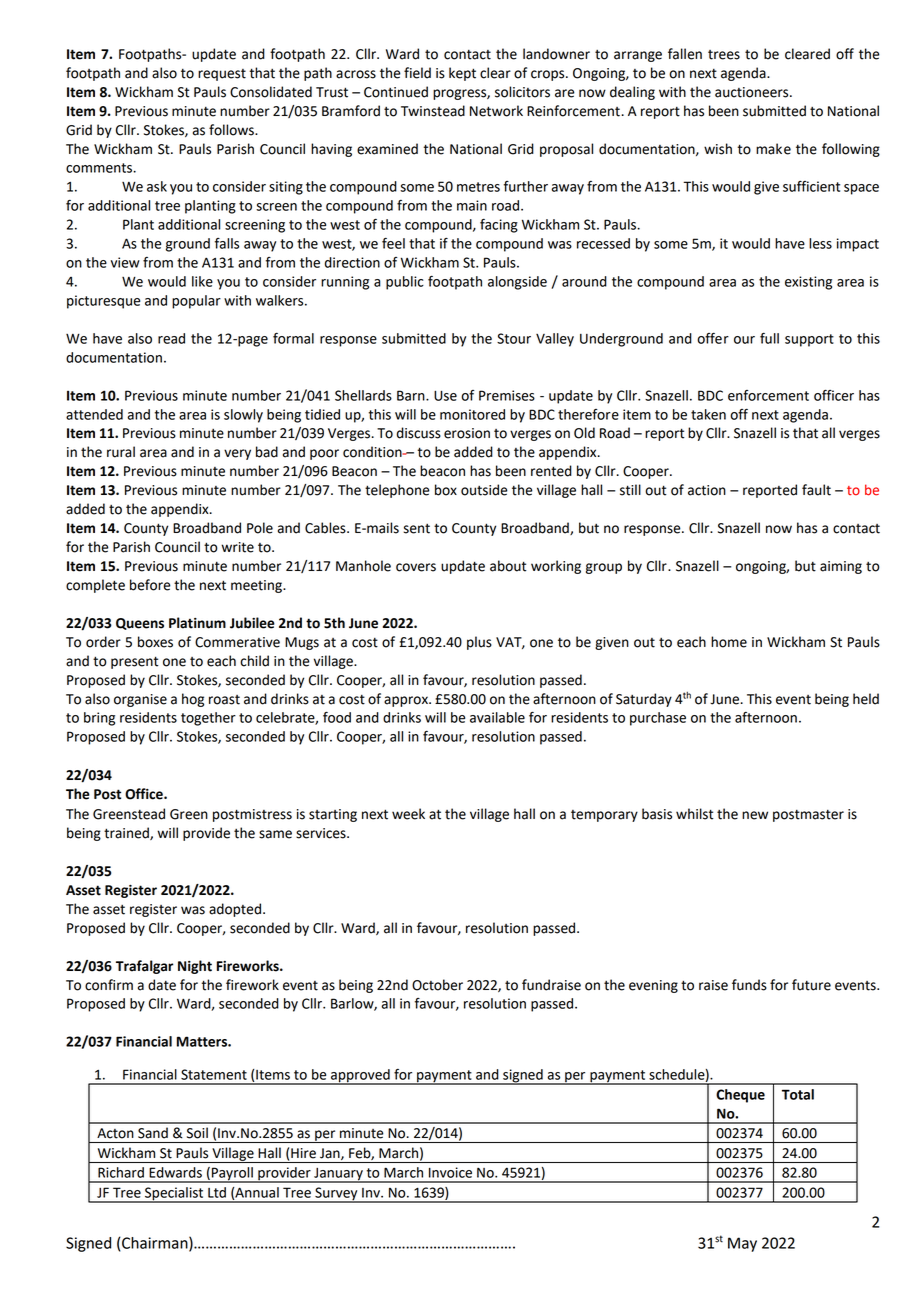 Image resolution: width=924 pixels, height=1308 pixels. Describe the element at coordinates (450, 1172) in the page. I see `Invoice` at that location.
